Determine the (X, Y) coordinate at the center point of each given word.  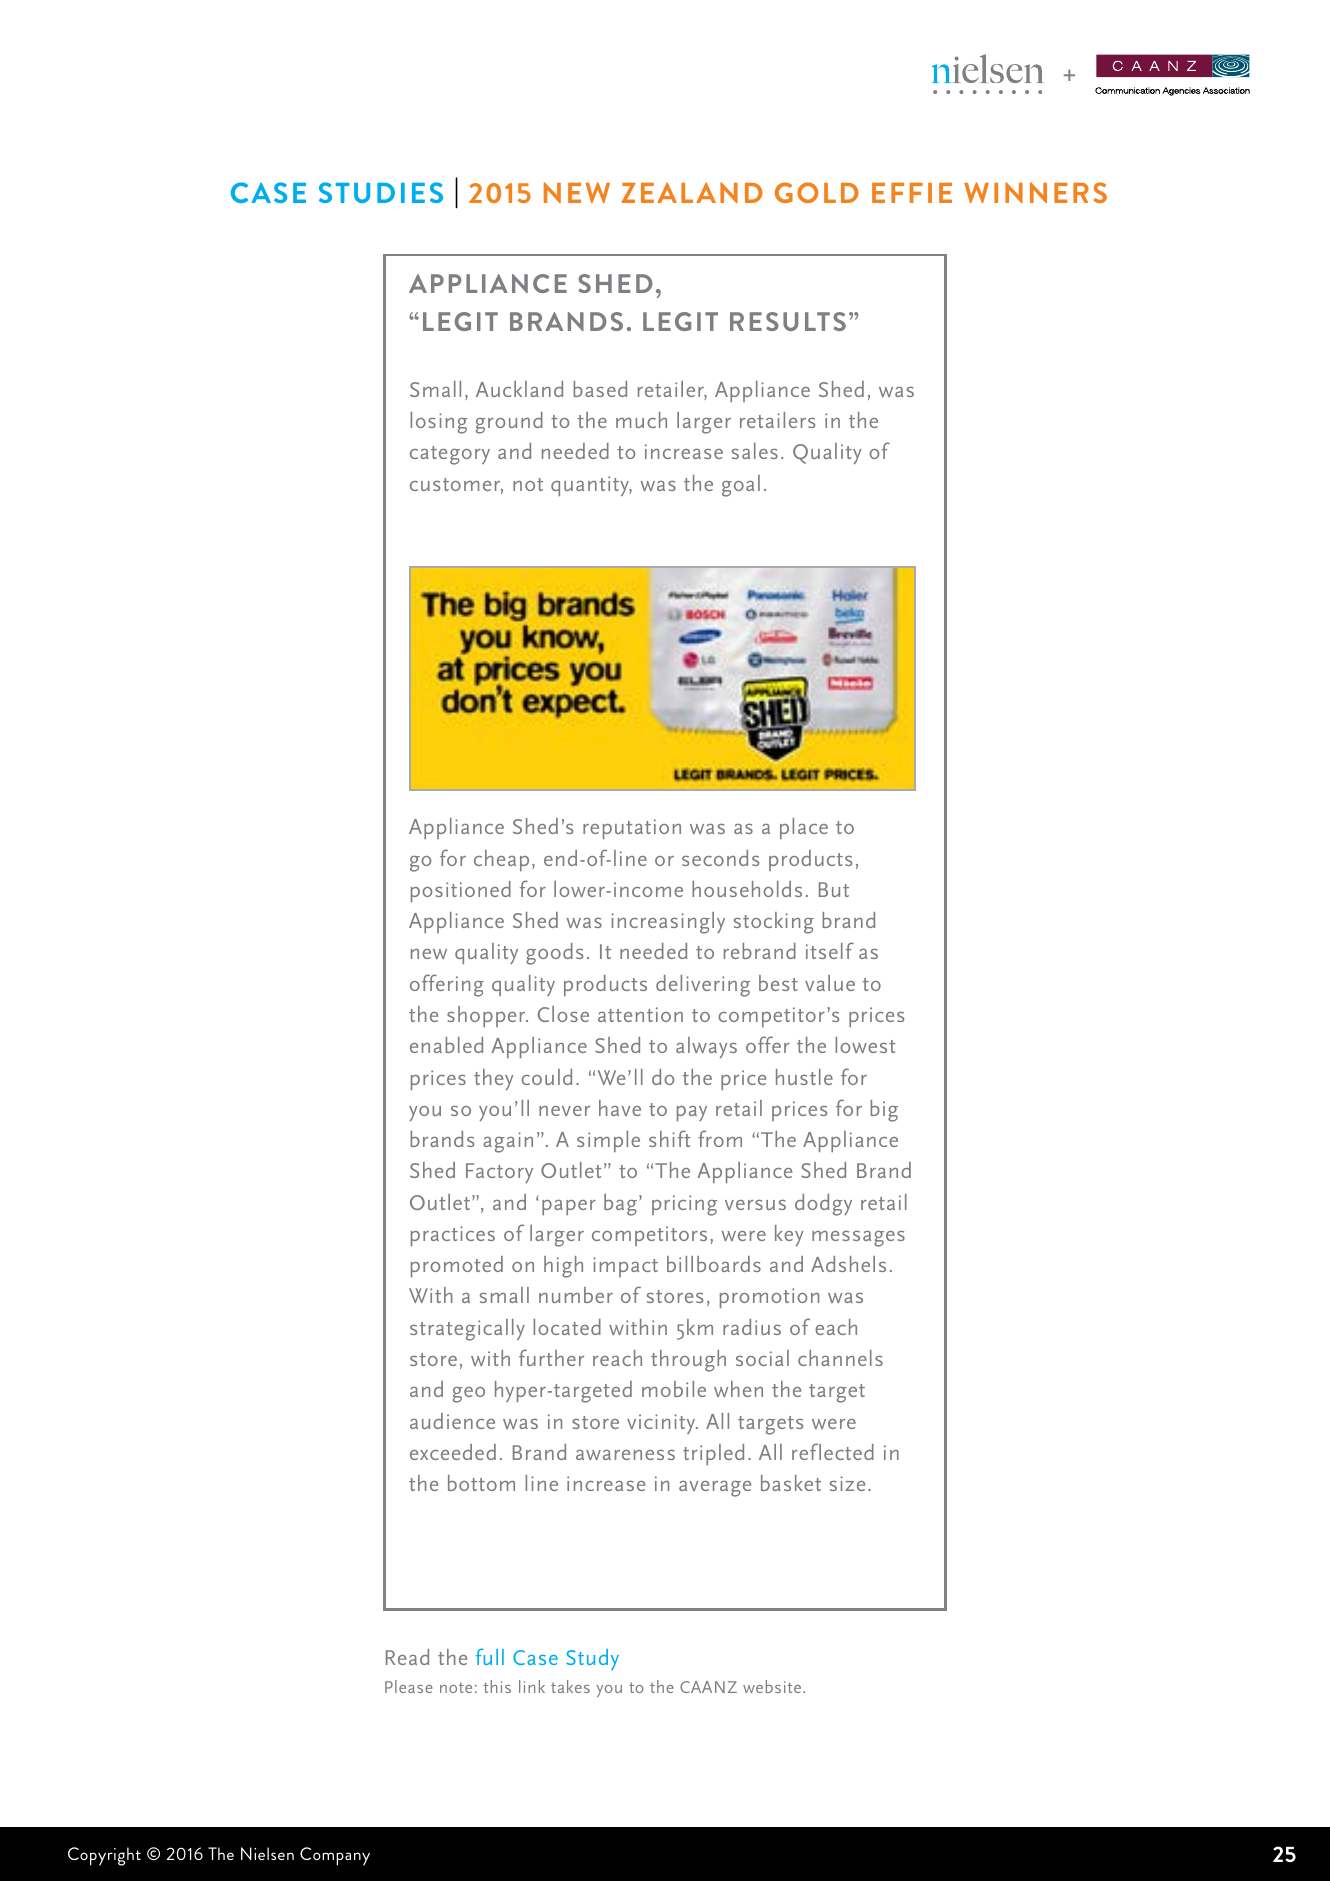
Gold (817, 192)
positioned (461, 891)
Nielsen (267, 1853)
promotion (769, 1298)
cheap (501, 860)
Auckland (519, 389)
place (804, 828)
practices (453, 1236)
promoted (457, 1266)
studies (381, 192)
